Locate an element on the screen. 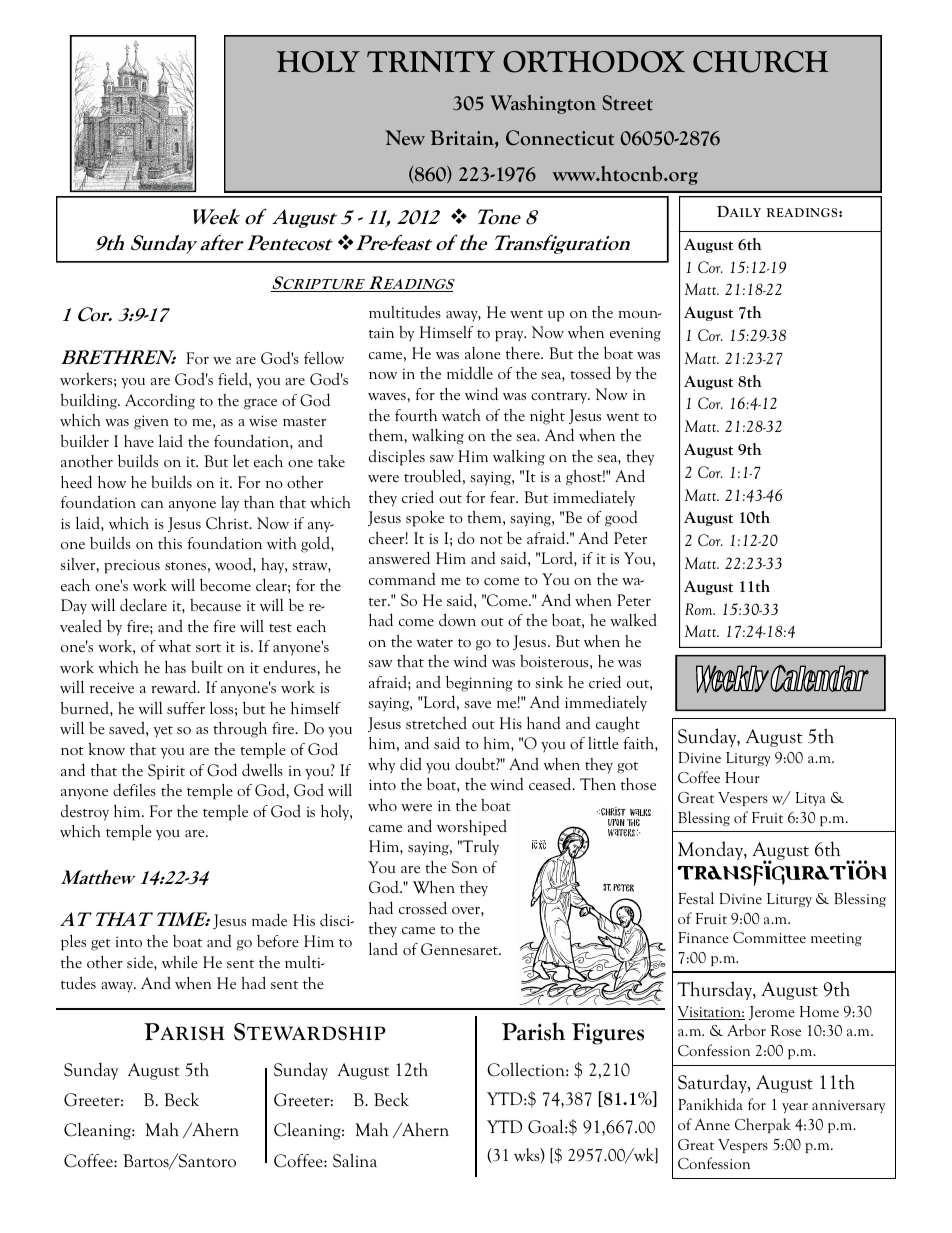 The height and width of the screenshot is (1233, 952). alone is located at coordinates (483, 353).
